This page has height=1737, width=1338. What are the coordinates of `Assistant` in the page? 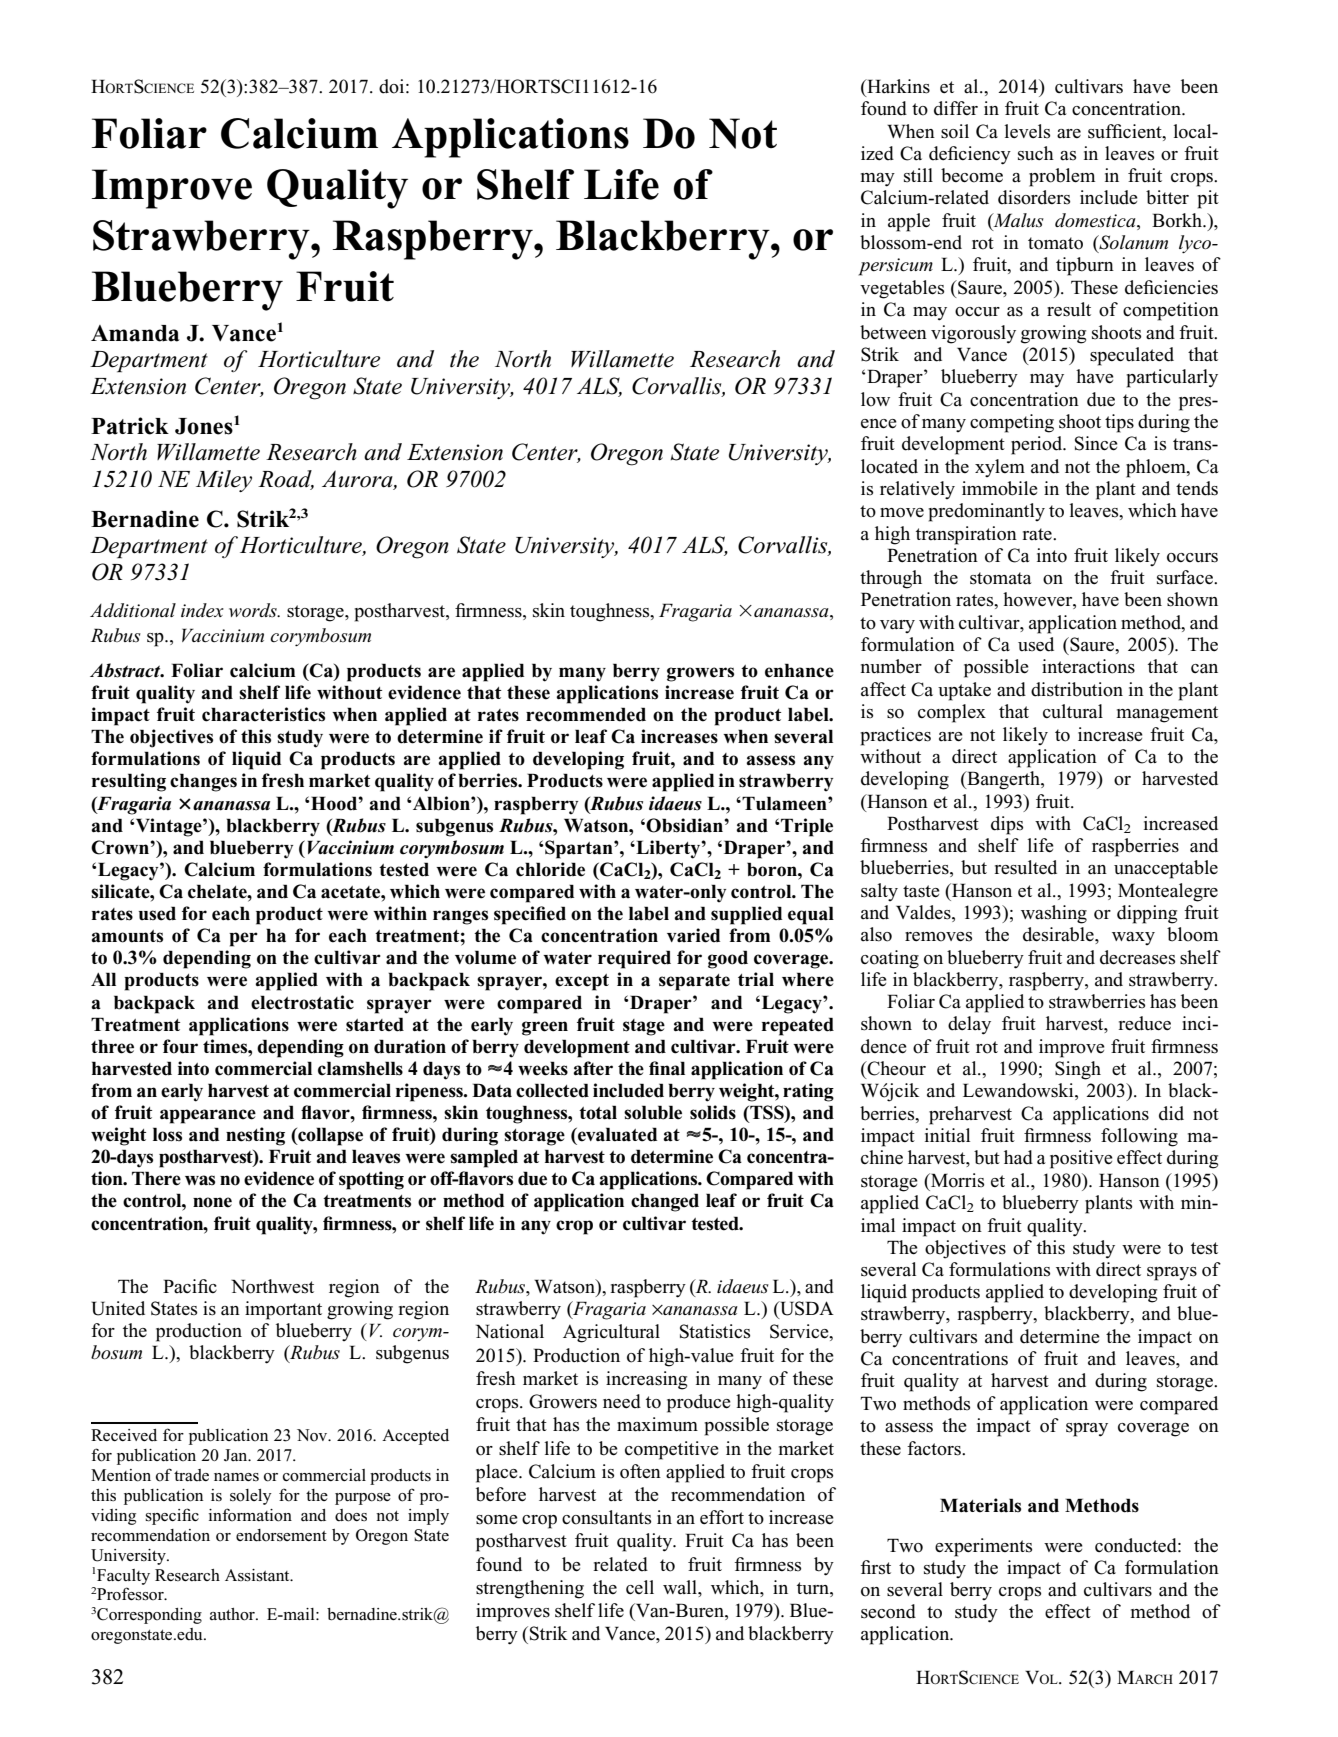 It's located at (258, 1575).
